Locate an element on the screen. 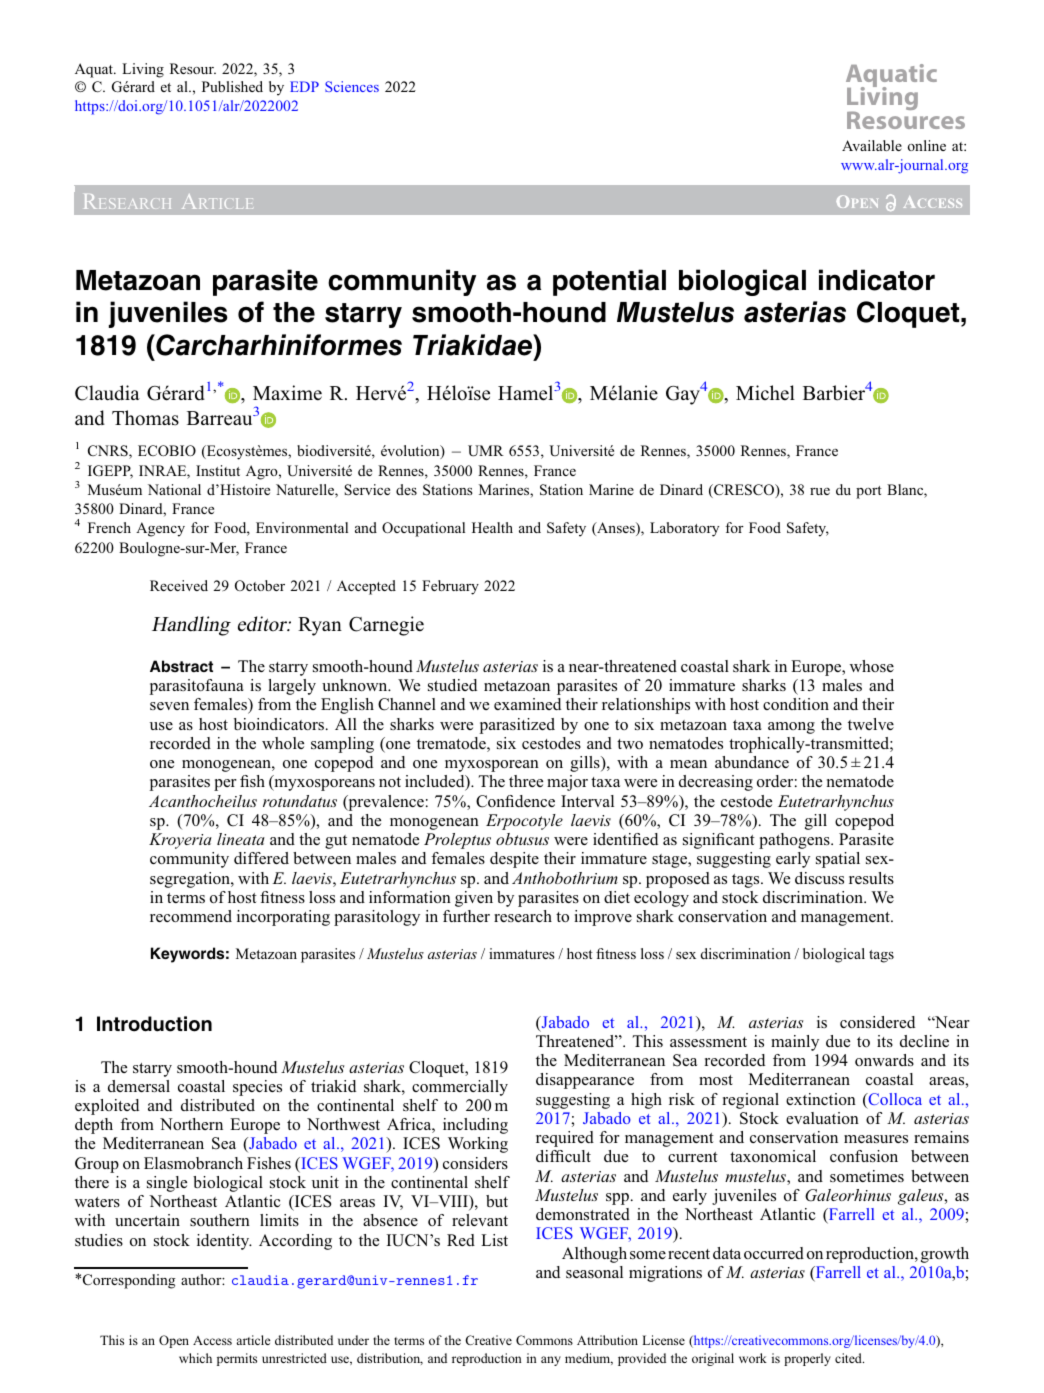 The width and height of the screenshot is (1044, 1393). Access is located at coordinates (212, 1340).
